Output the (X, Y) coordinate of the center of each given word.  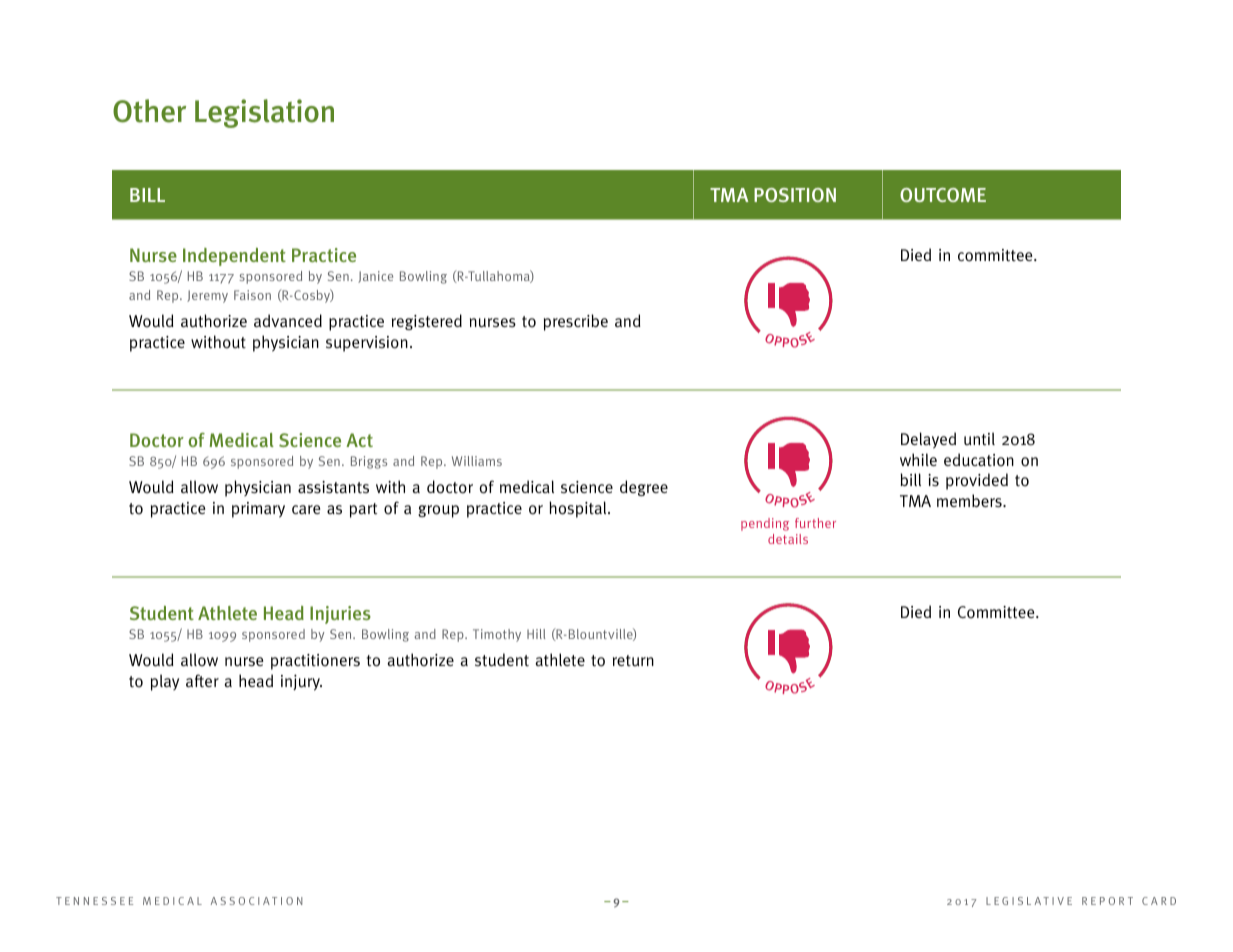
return (633, 660)
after (202, 681)
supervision (367, 344)
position (795, 195)
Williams (477, 461)
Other (149, 111)
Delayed (928, 440)
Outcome (943, 195)
